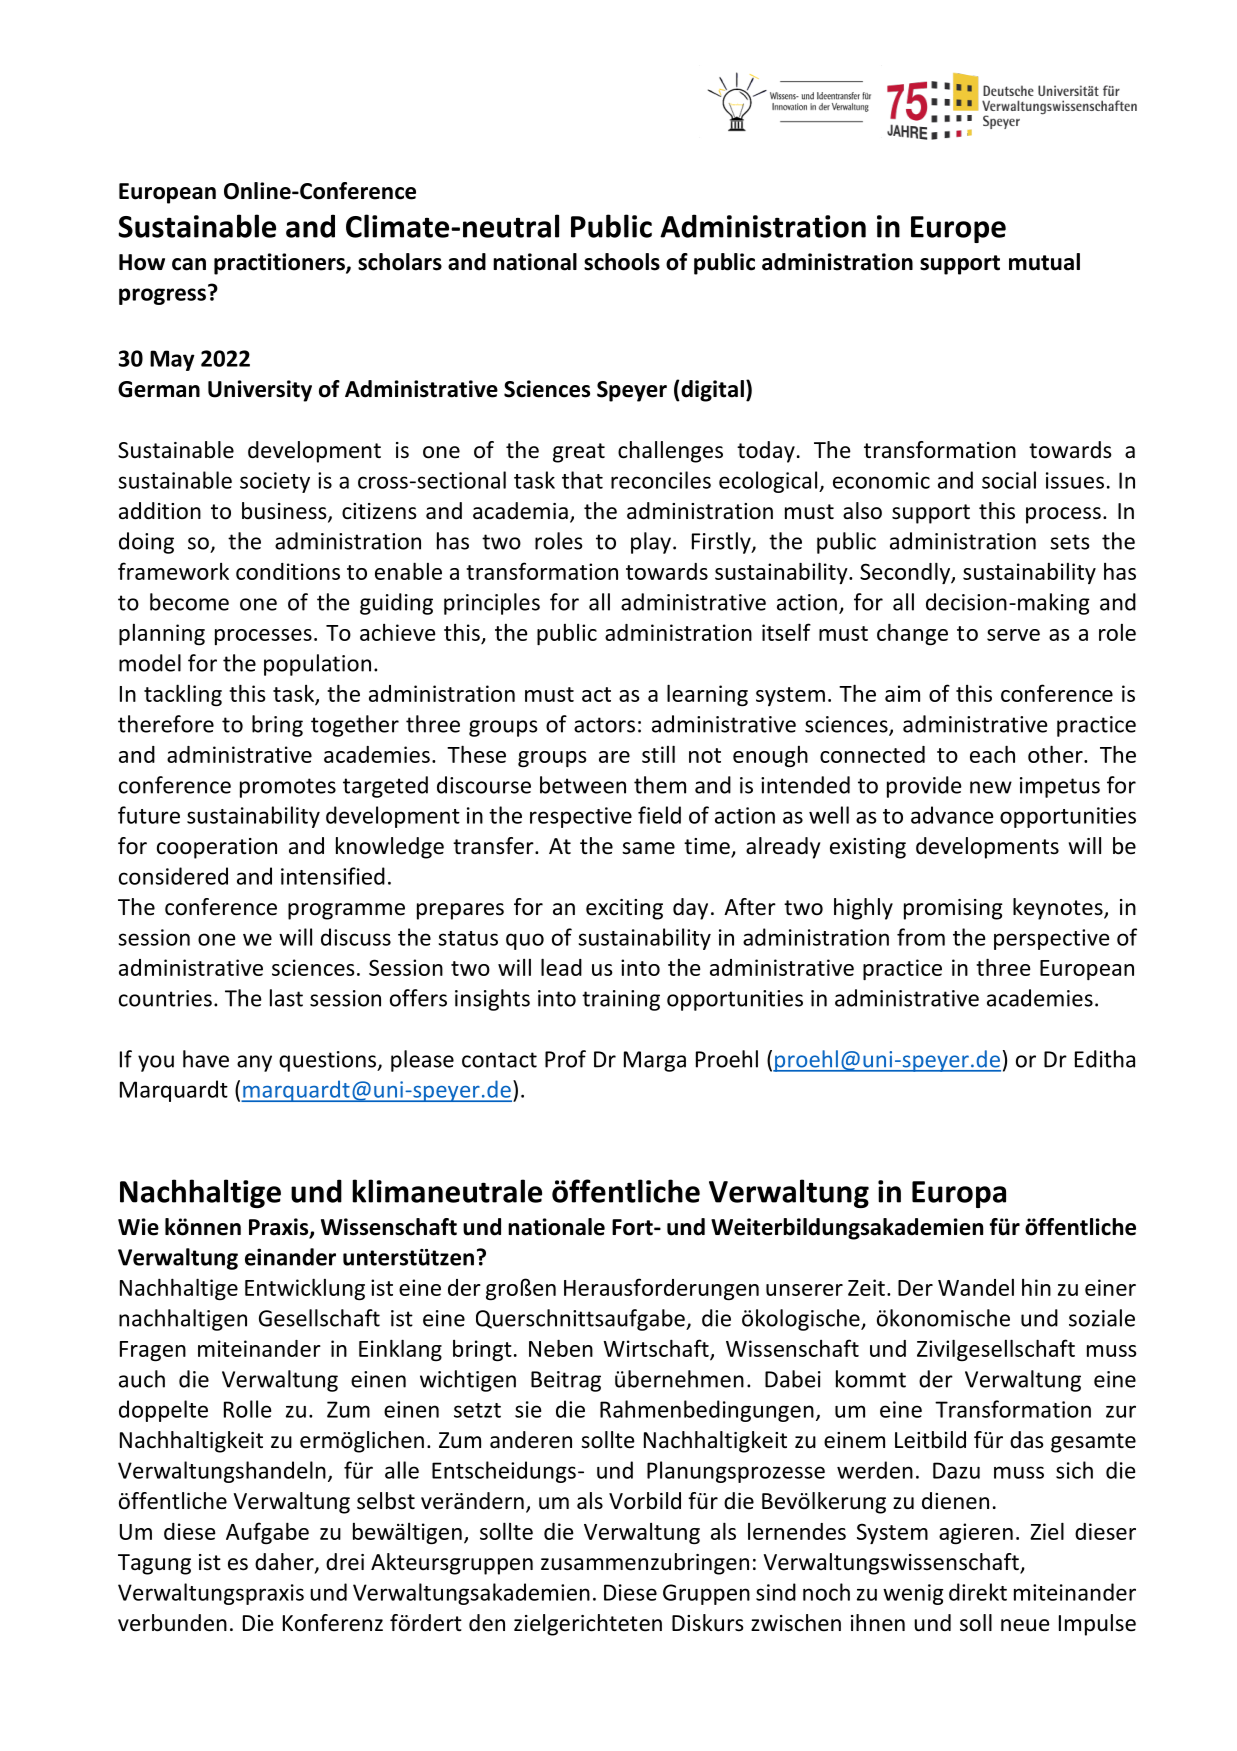 Image resolution: width=1237 pixels, height=1751 pixels. What do you see at coordinates (280, 264) in the image?
I see `practitioners` at bounding box center [280, 264].
